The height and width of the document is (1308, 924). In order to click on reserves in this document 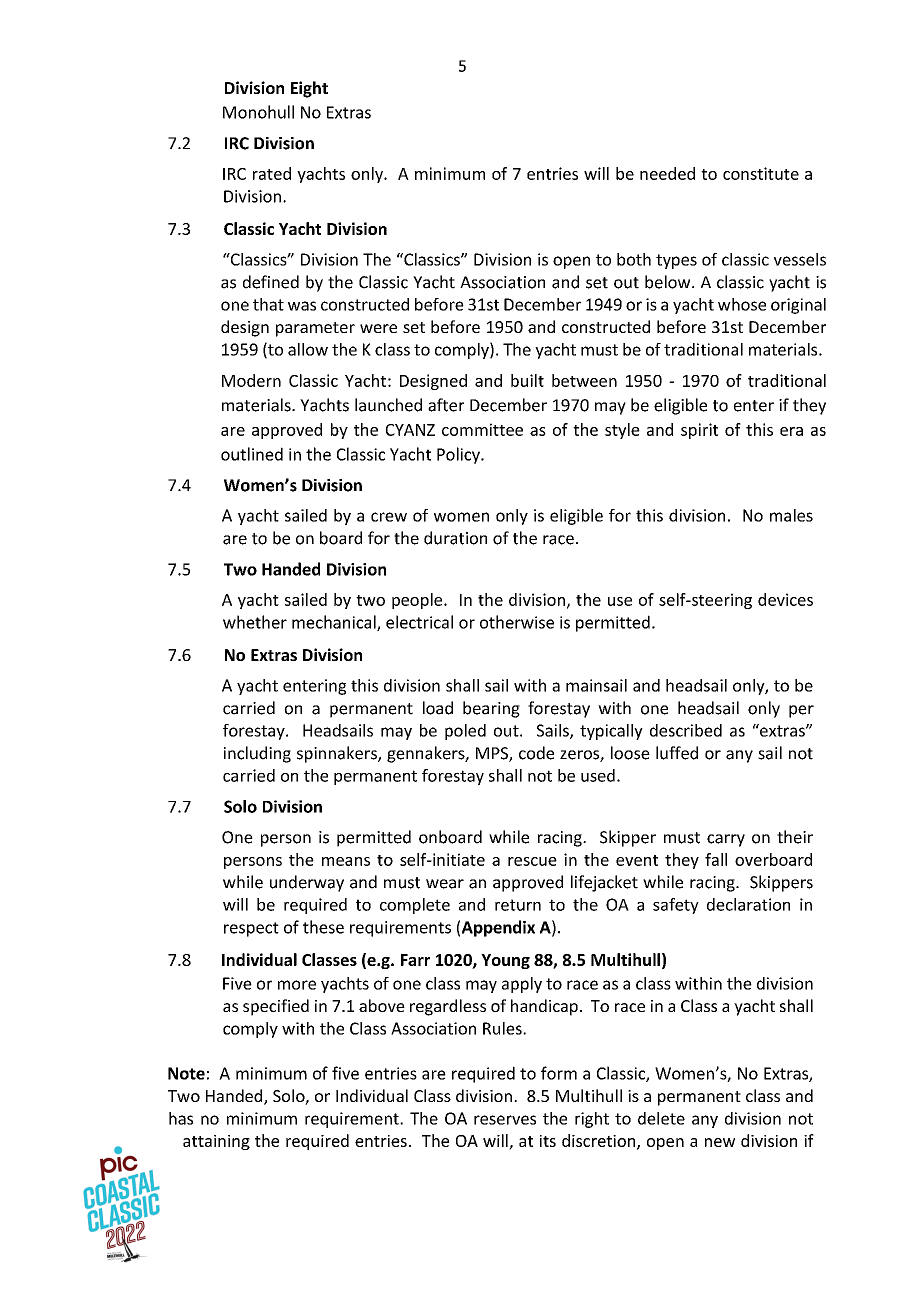, I will do `click(505, 1120)`.
